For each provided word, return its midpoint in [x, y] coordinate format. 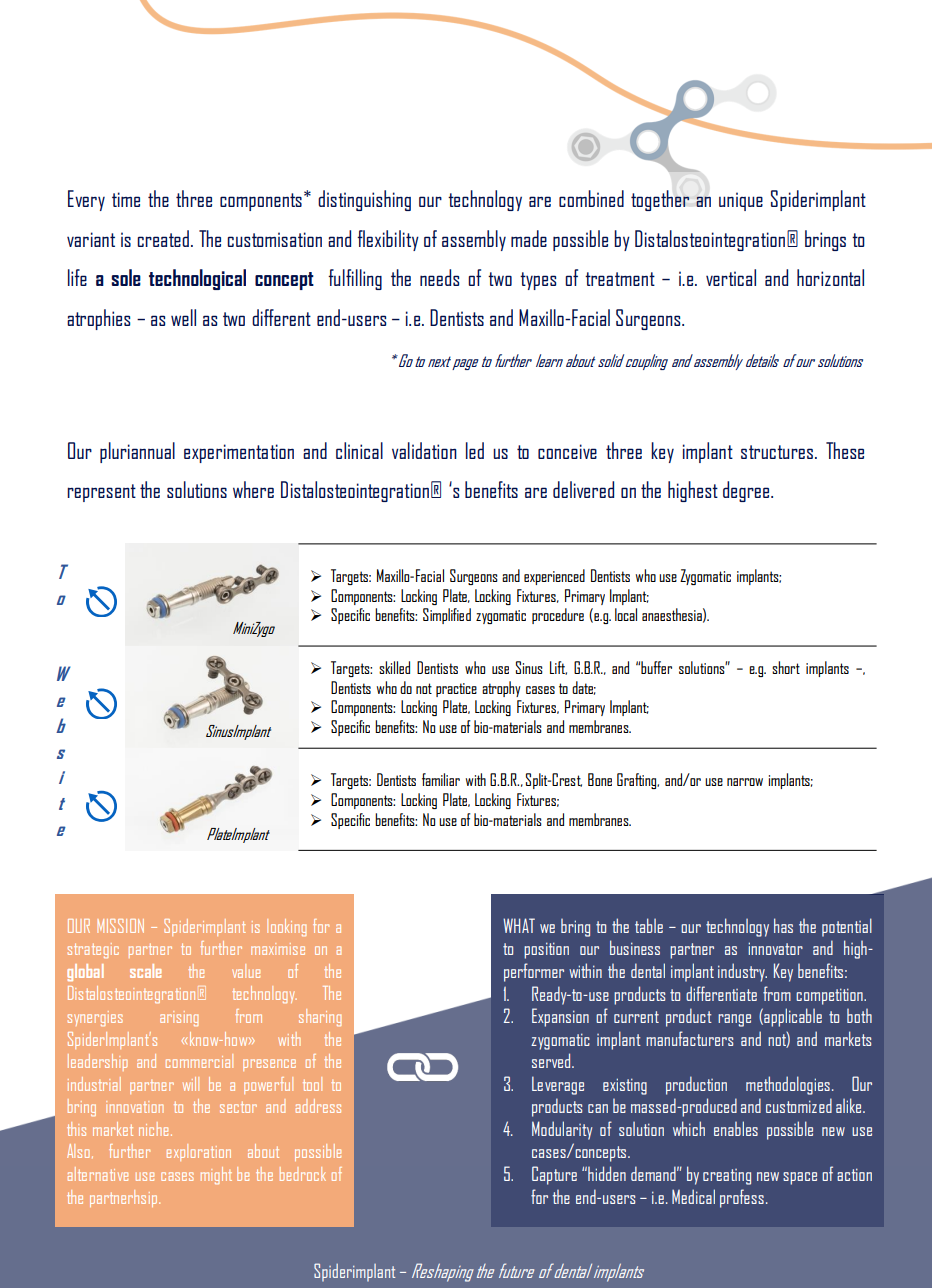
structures [777, 452]
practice [456, 690]
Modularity [562, 1130]
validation [424, 450]
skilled [394, 667]
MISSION [120, 926]
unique [741, 201]
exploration [199, 1152]
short [786, 667]
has [783, 925]
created [163, 238]
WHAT [519, 925]
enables [736, 1128]
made [529, 238]
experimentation [239, 453]
